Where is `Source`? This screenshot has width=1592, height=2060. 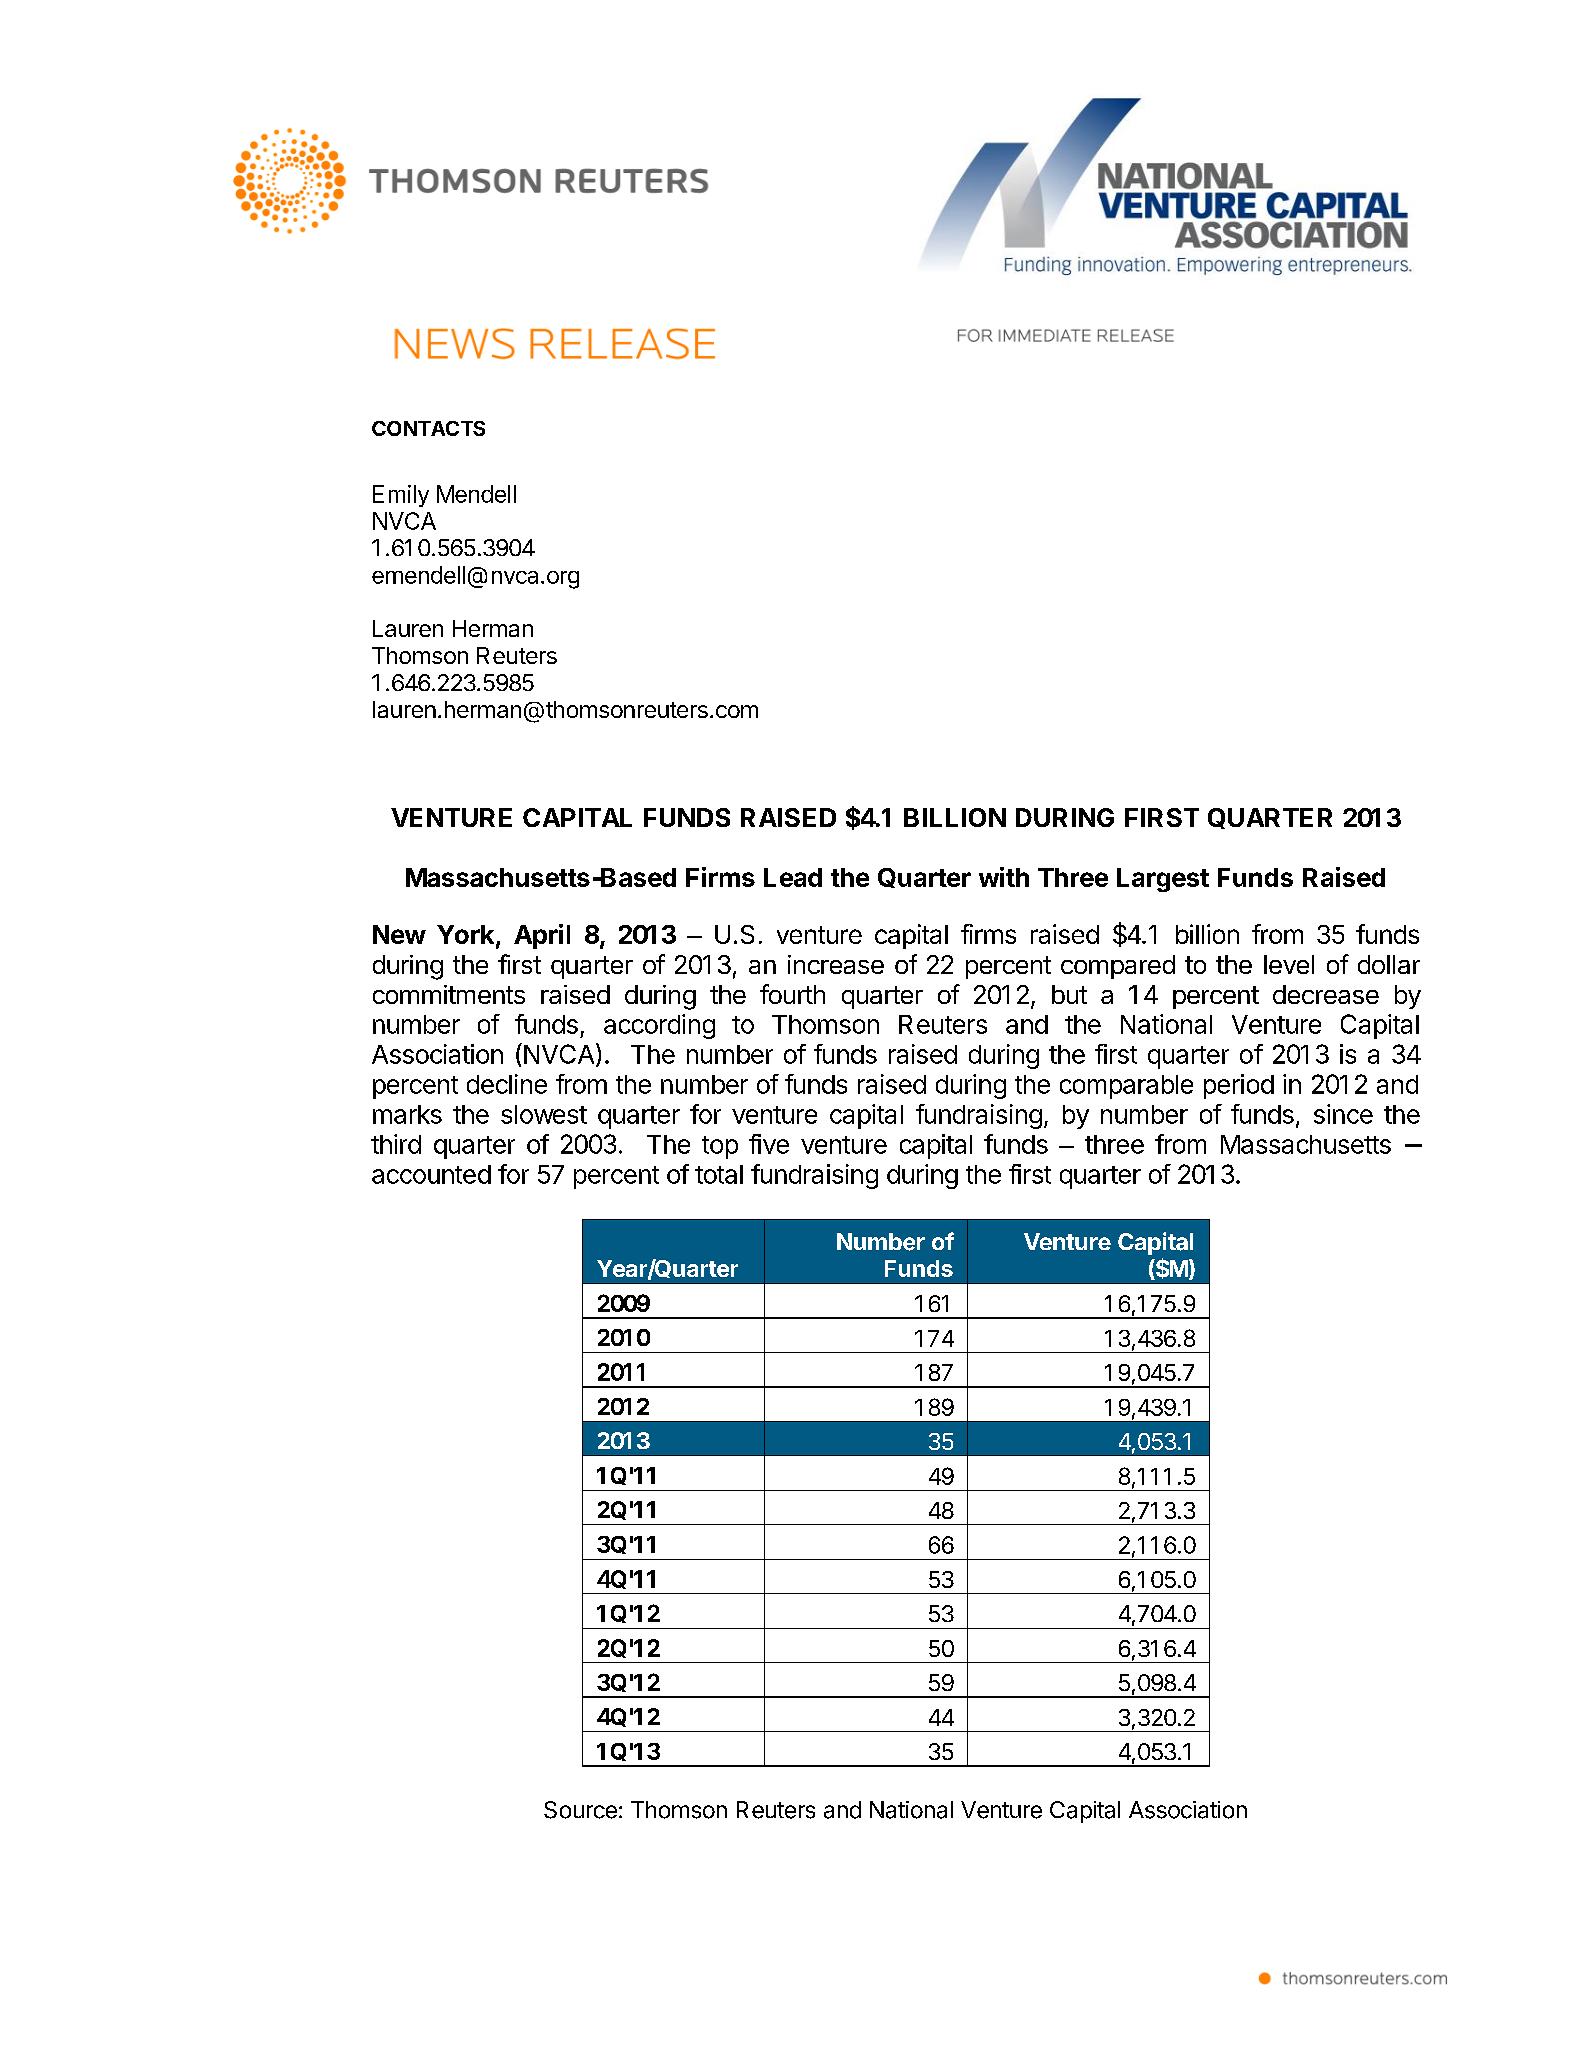
Source is located at coordinates (580, 1810).
